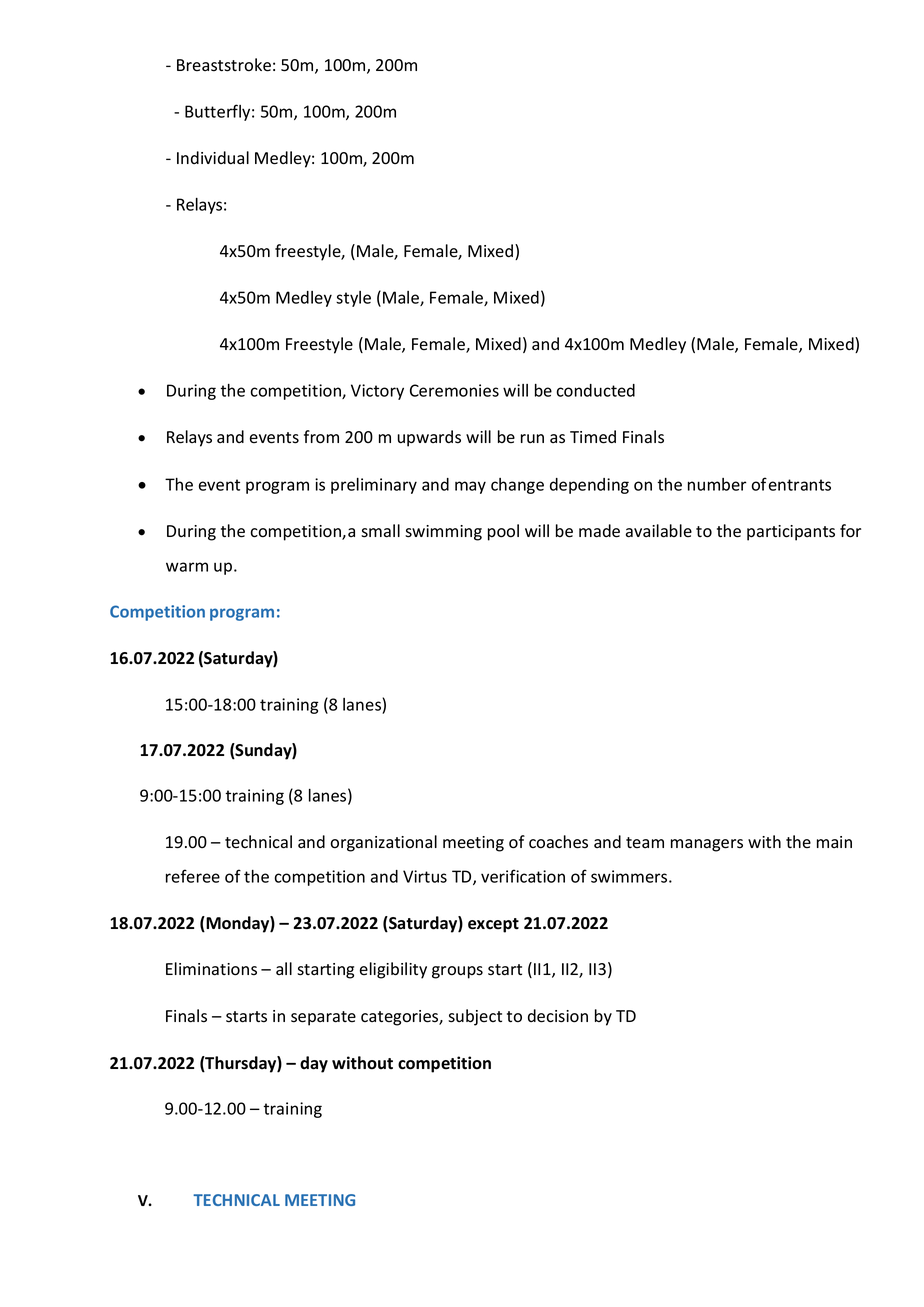 This screenshot has height=1307, width=924. I want to click on Breaststroke, so click(224, 65).
